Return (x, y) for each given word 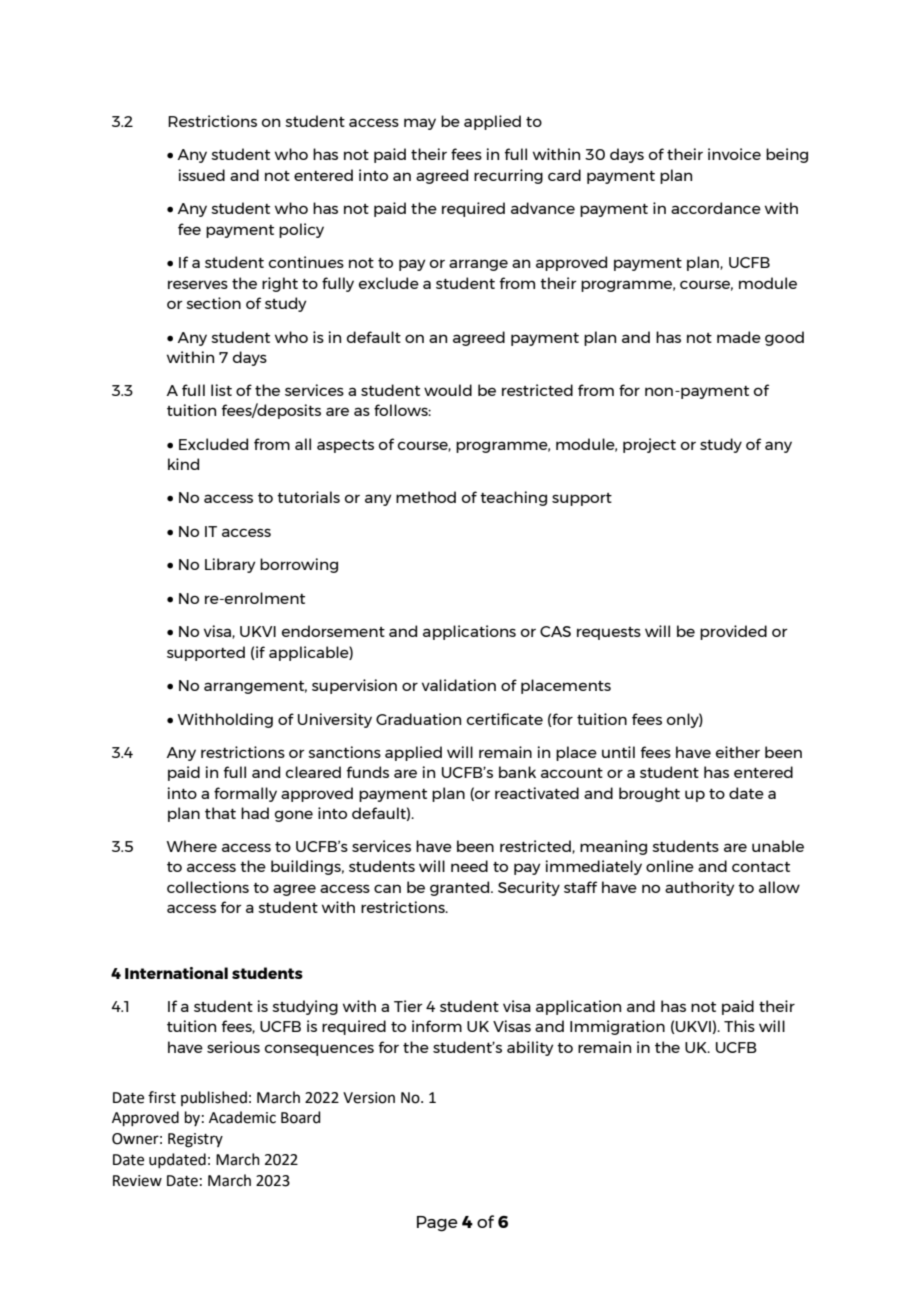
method (426, 497)
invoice (734, 154)
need (469, 866)
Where (191, 846)
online (670, 866)
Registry (195, 1140)
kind (183, 464)
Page (437, 1224)
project (649, 445)
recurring (508, 176)
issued (202, 175)
